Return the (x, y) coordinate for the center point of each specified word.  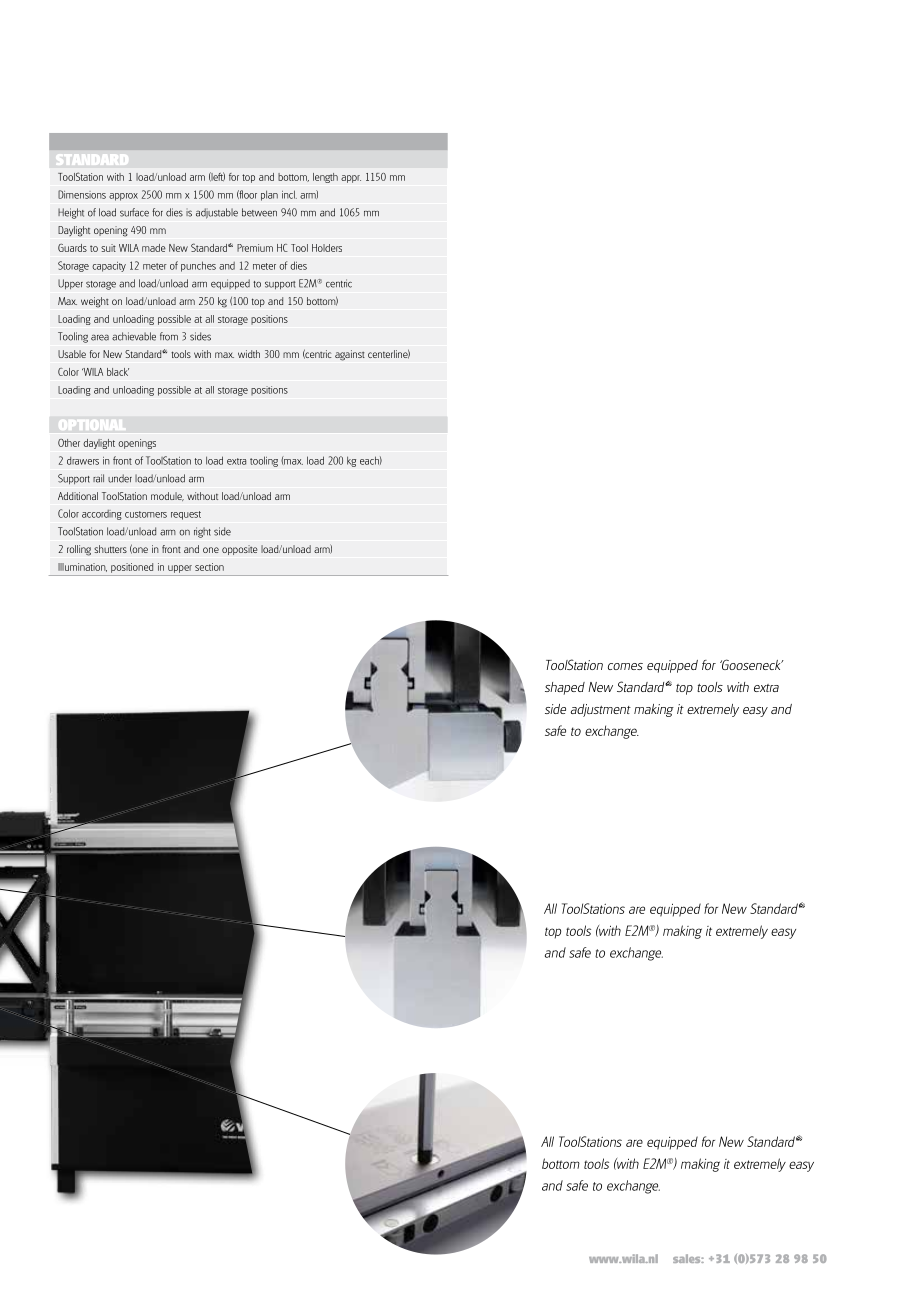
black (118, 372)
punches (198, 266)
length (325, 178)
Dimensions (82, 194)
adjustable (217, 213)
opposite (240, 550)
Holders (327, 248)
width (249, 354)
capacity (109, 267)
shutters (110, 549)
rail (98, 478)
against (350, 355)
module (167, 496)
